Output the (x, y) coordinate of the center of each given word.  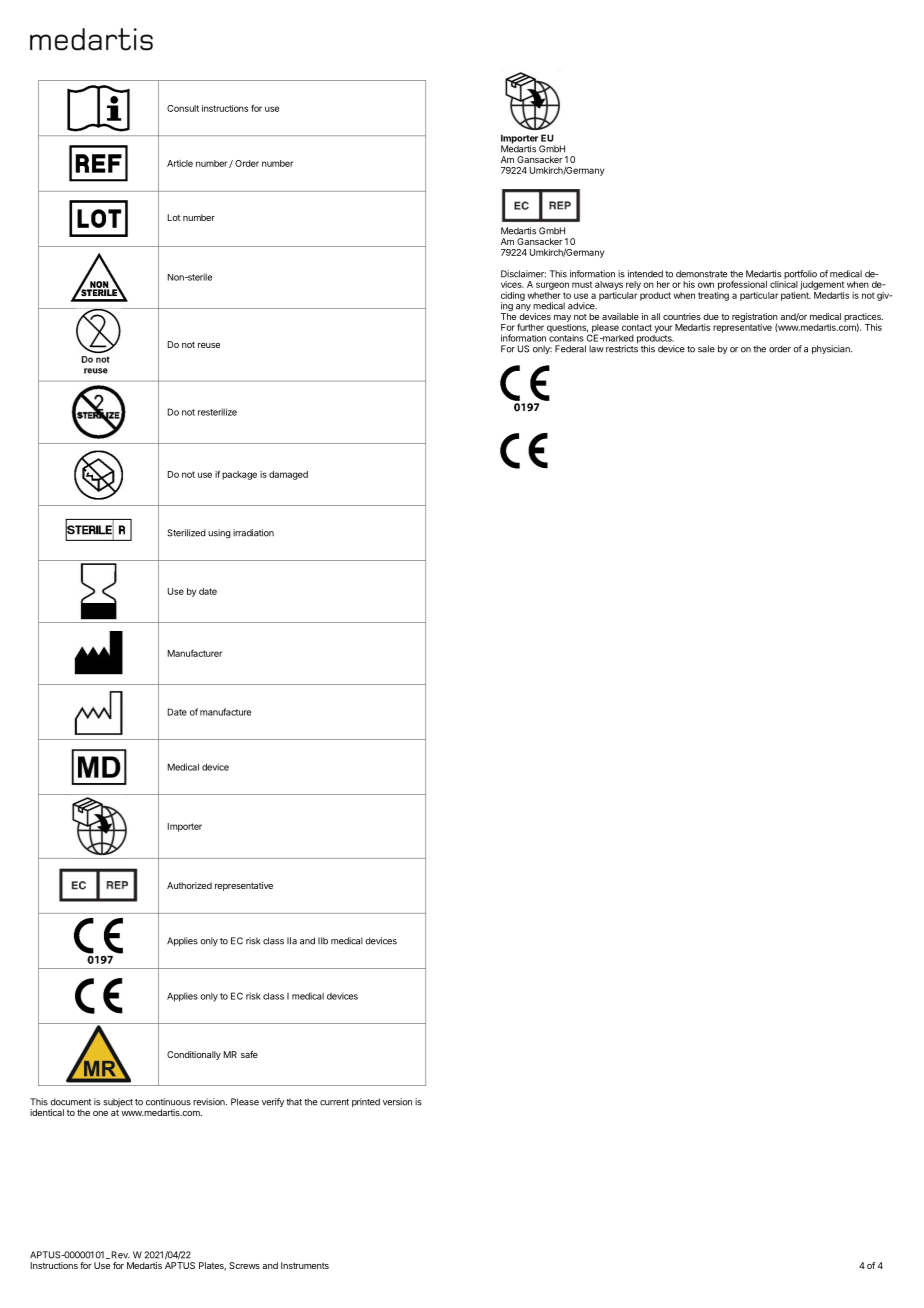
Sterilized (186, 533)
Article (180, 163)
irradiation (253, 533)
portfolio (800, 276)
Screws (244, 1265)
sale (706, 349)
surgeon (552, 286)
